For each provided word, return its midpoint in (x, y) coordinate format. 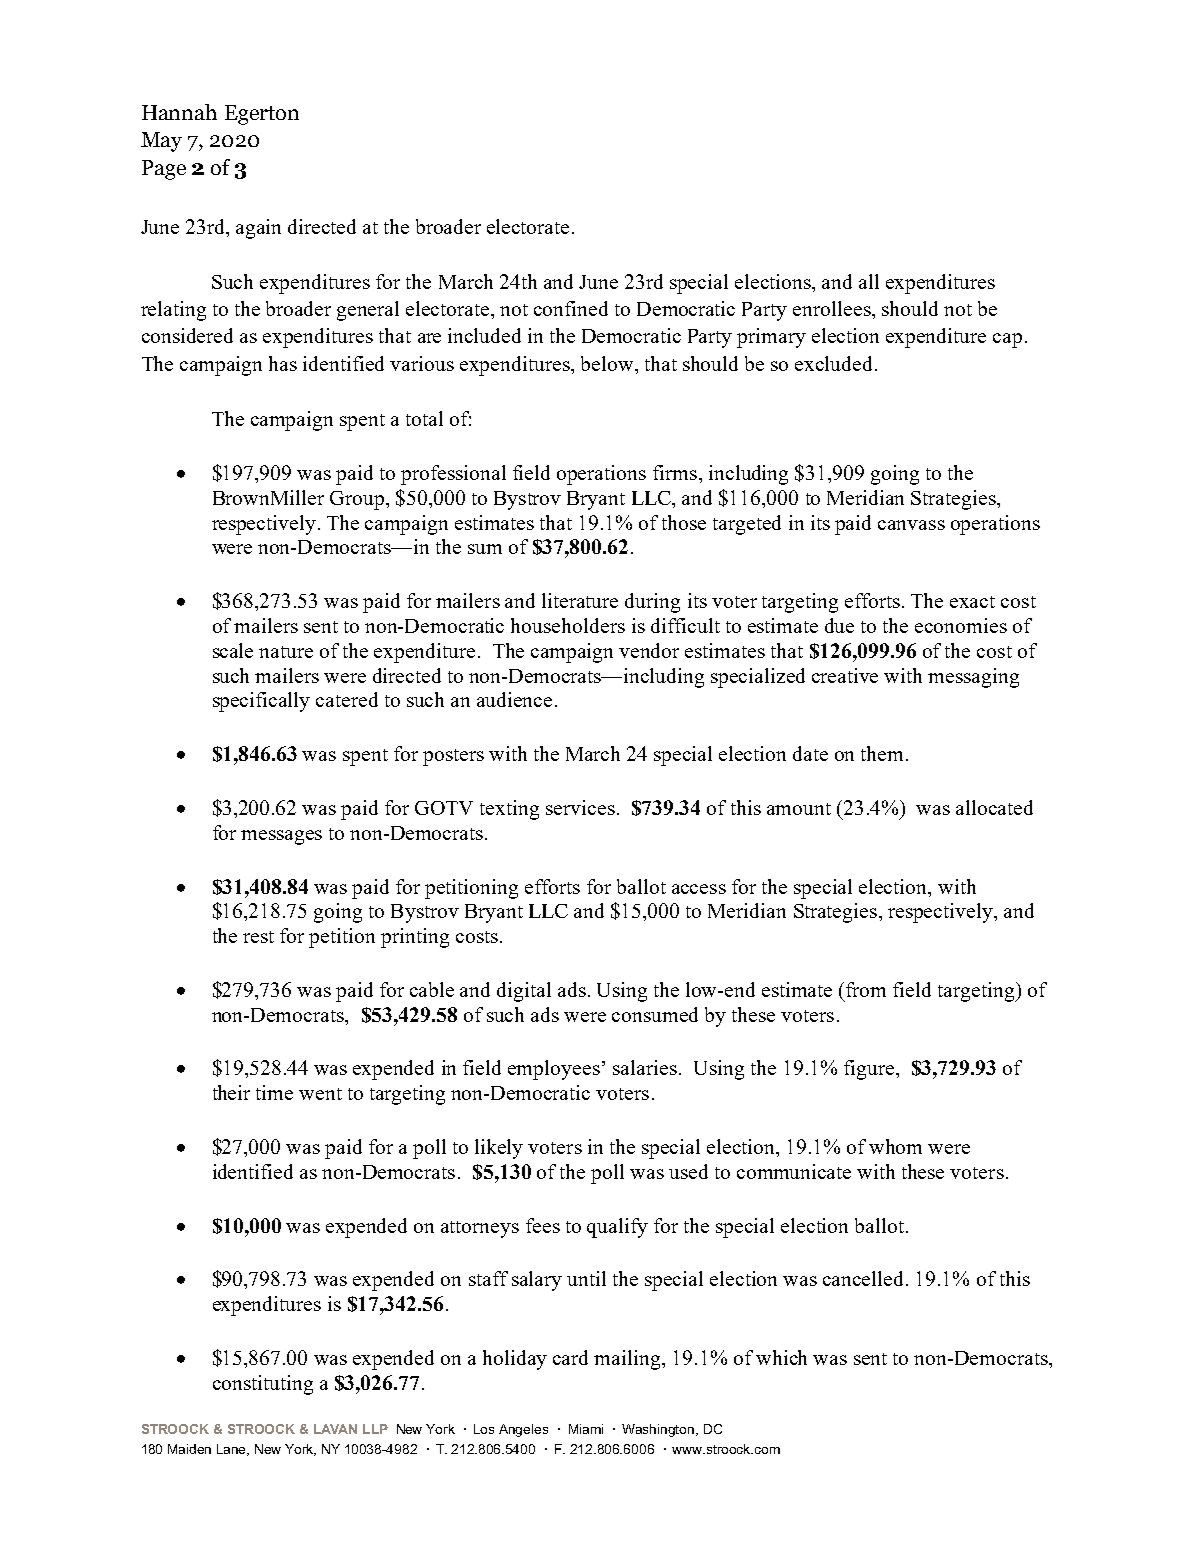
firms (675, 472)
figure (869, 1070)
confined (571, 308)
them (884, 753)
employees (554, 1070)
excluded (833, 363)
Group (357, 500)
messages (281, 837)
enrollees (833, 308)
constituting (263, 1385)
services (580, 807)
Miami (586, 1429)
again (258, 229)
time (274, 1092)
